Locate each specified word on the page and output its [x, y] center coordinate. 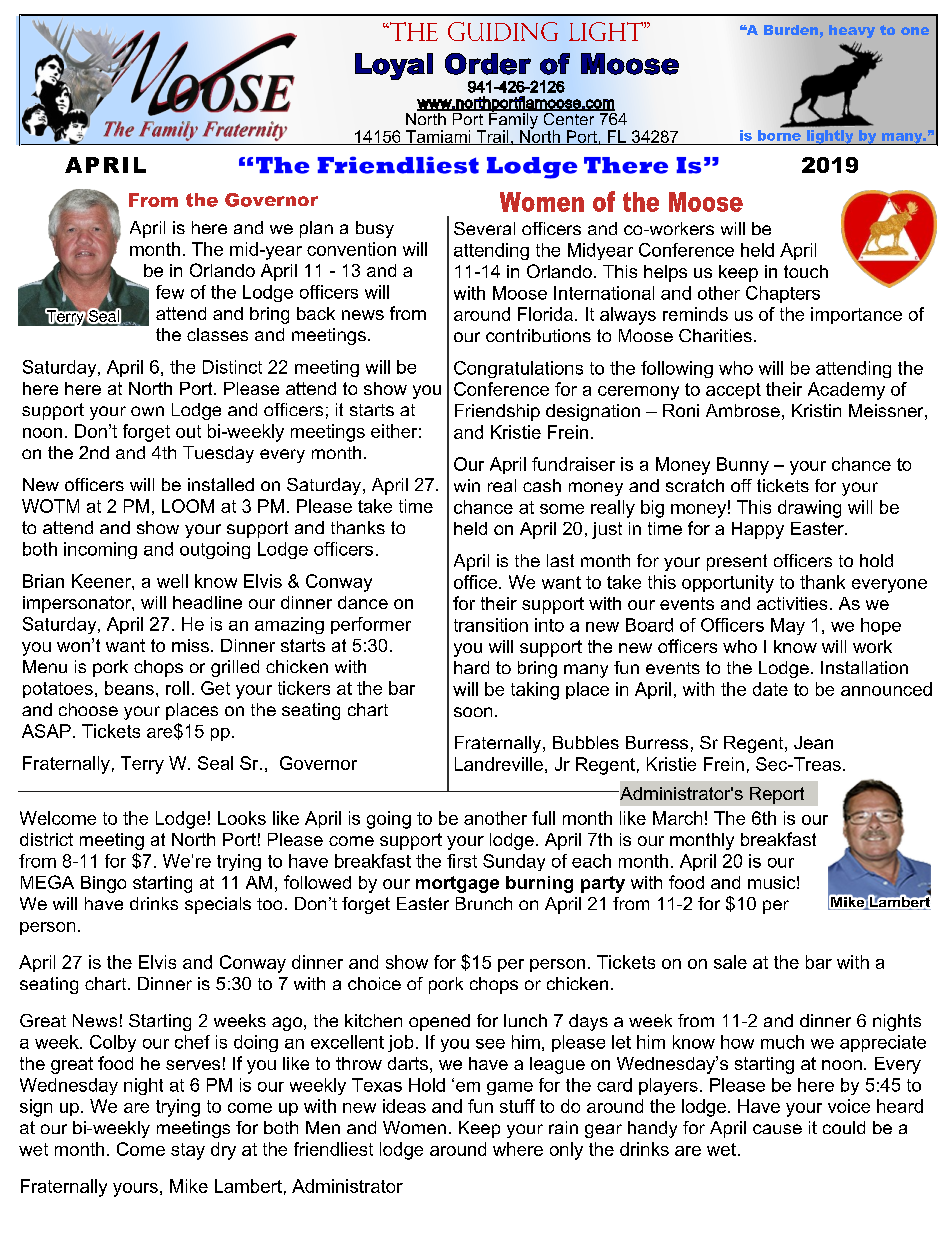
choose [88, 709]
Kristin [816, 410]
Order [488, 64]
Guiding [503, 31]
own [147, 411]
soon [473, 712]
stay [188, 1151]
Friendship [497, 412]
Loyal [394, 66]
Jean [813, 742]
